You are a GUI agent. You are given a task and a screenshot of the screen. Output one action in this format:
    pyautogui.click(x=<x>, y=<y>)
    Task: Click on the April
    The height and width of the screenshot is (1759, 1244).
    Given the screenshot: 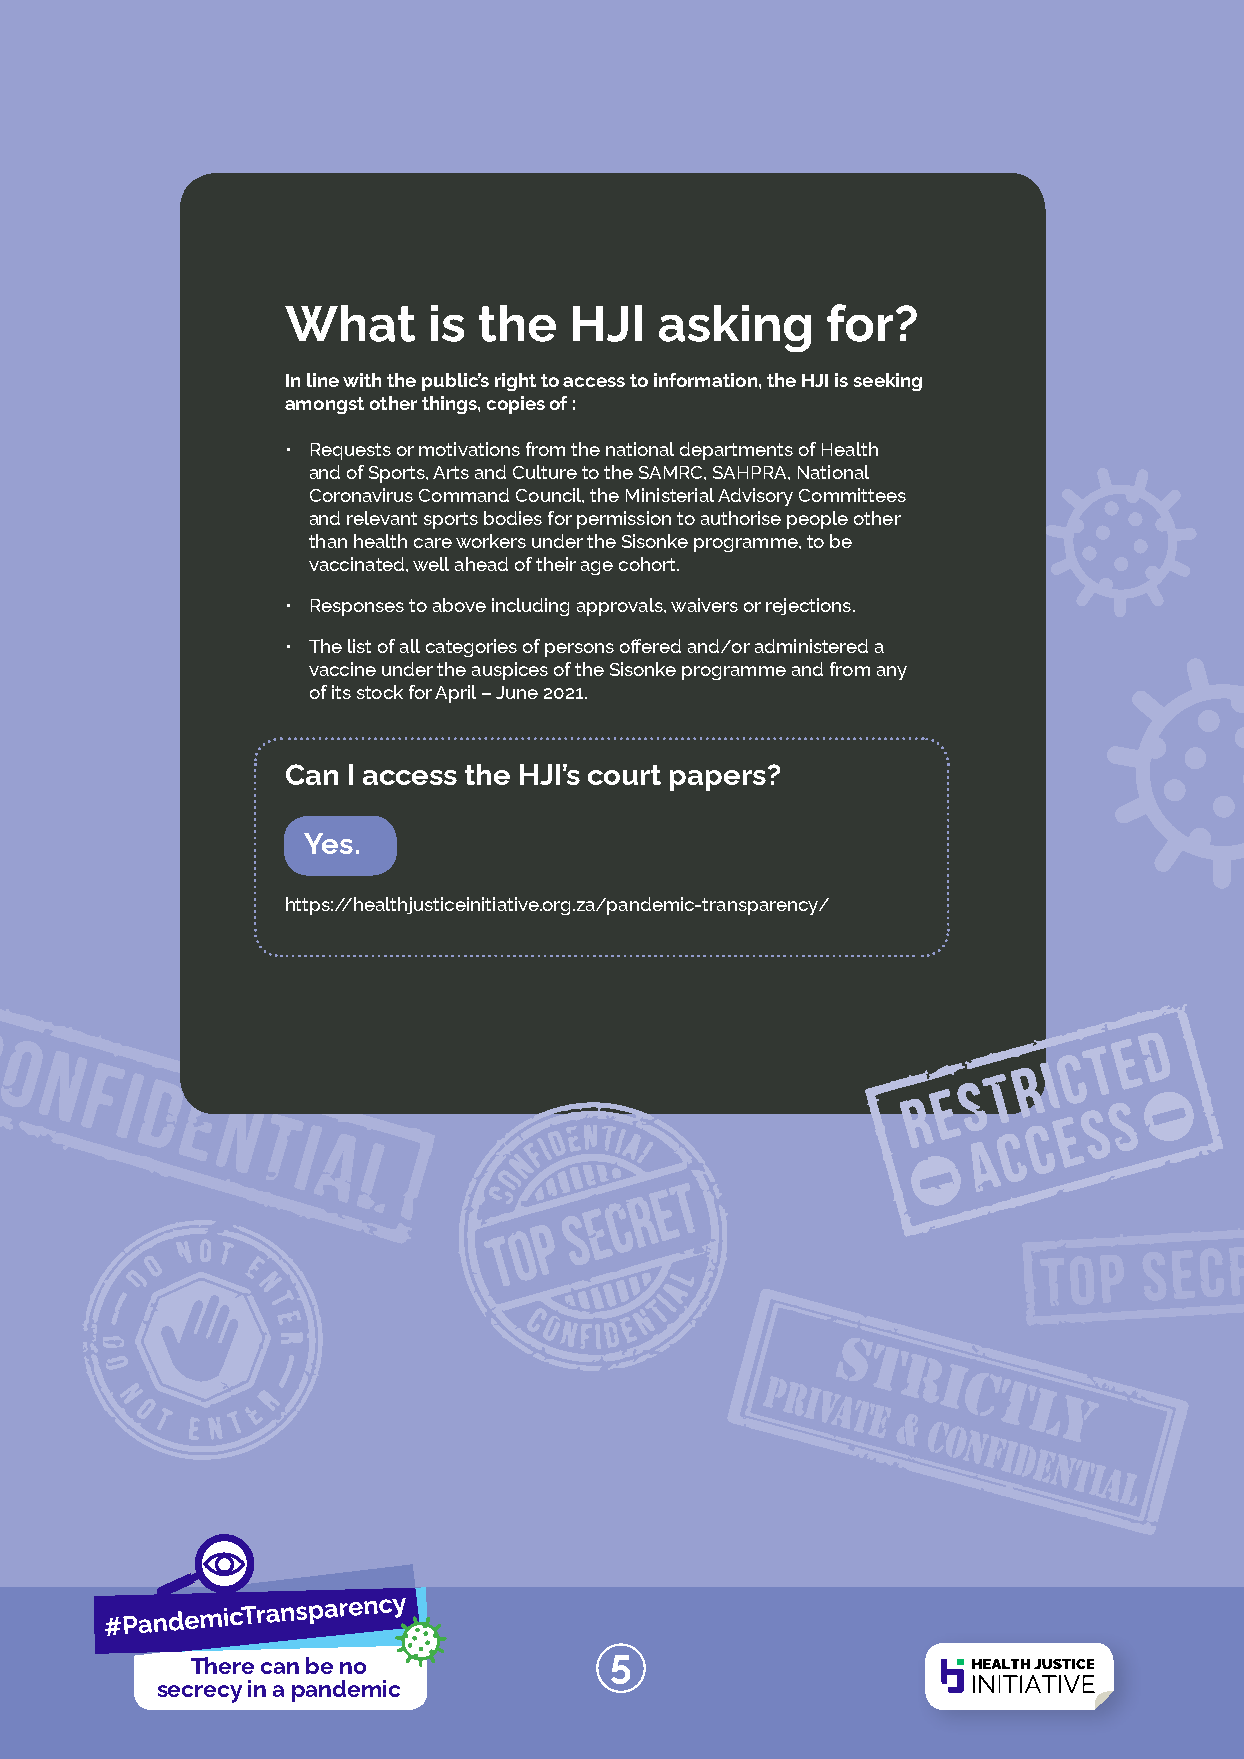 What is the action you would take?
    pyautogui.click(x=455, y=694)
